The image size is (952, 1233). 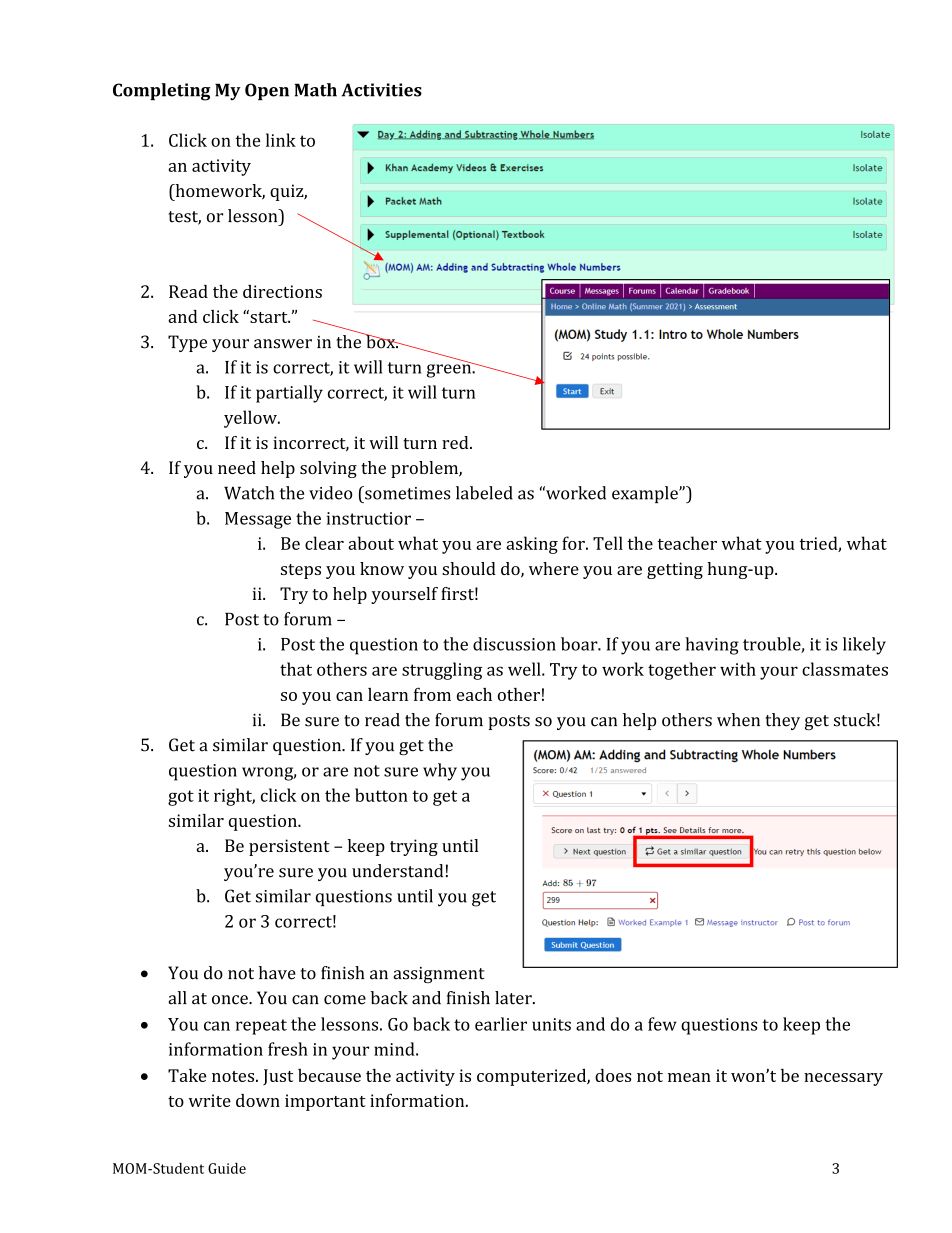 I want to click on does, so click(x=613, y=1075).
